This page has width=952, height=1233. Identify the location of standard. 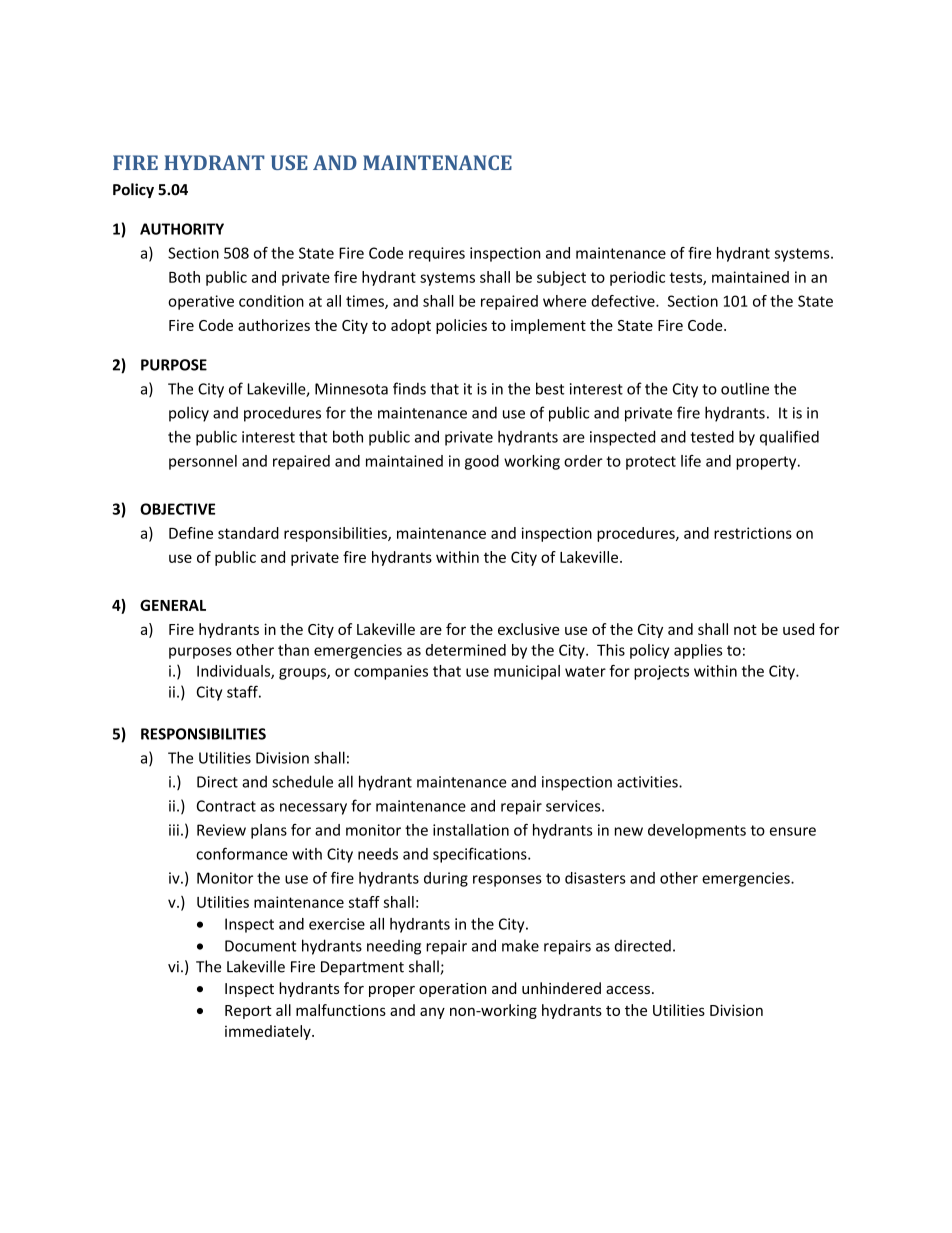
(248, 533).
